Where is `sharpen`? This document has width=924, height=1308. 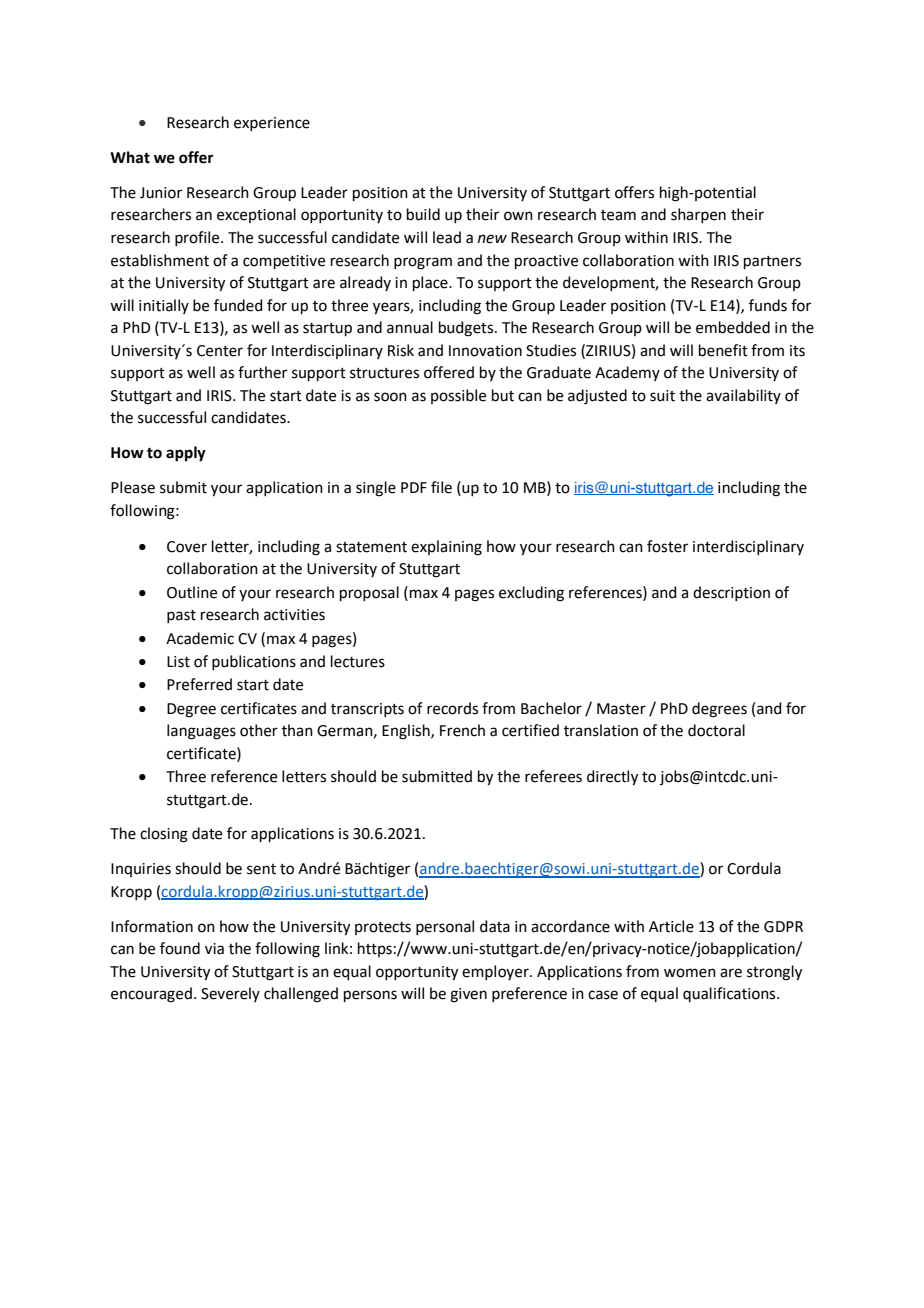
sharpen is located at coordinates (698, 215).
